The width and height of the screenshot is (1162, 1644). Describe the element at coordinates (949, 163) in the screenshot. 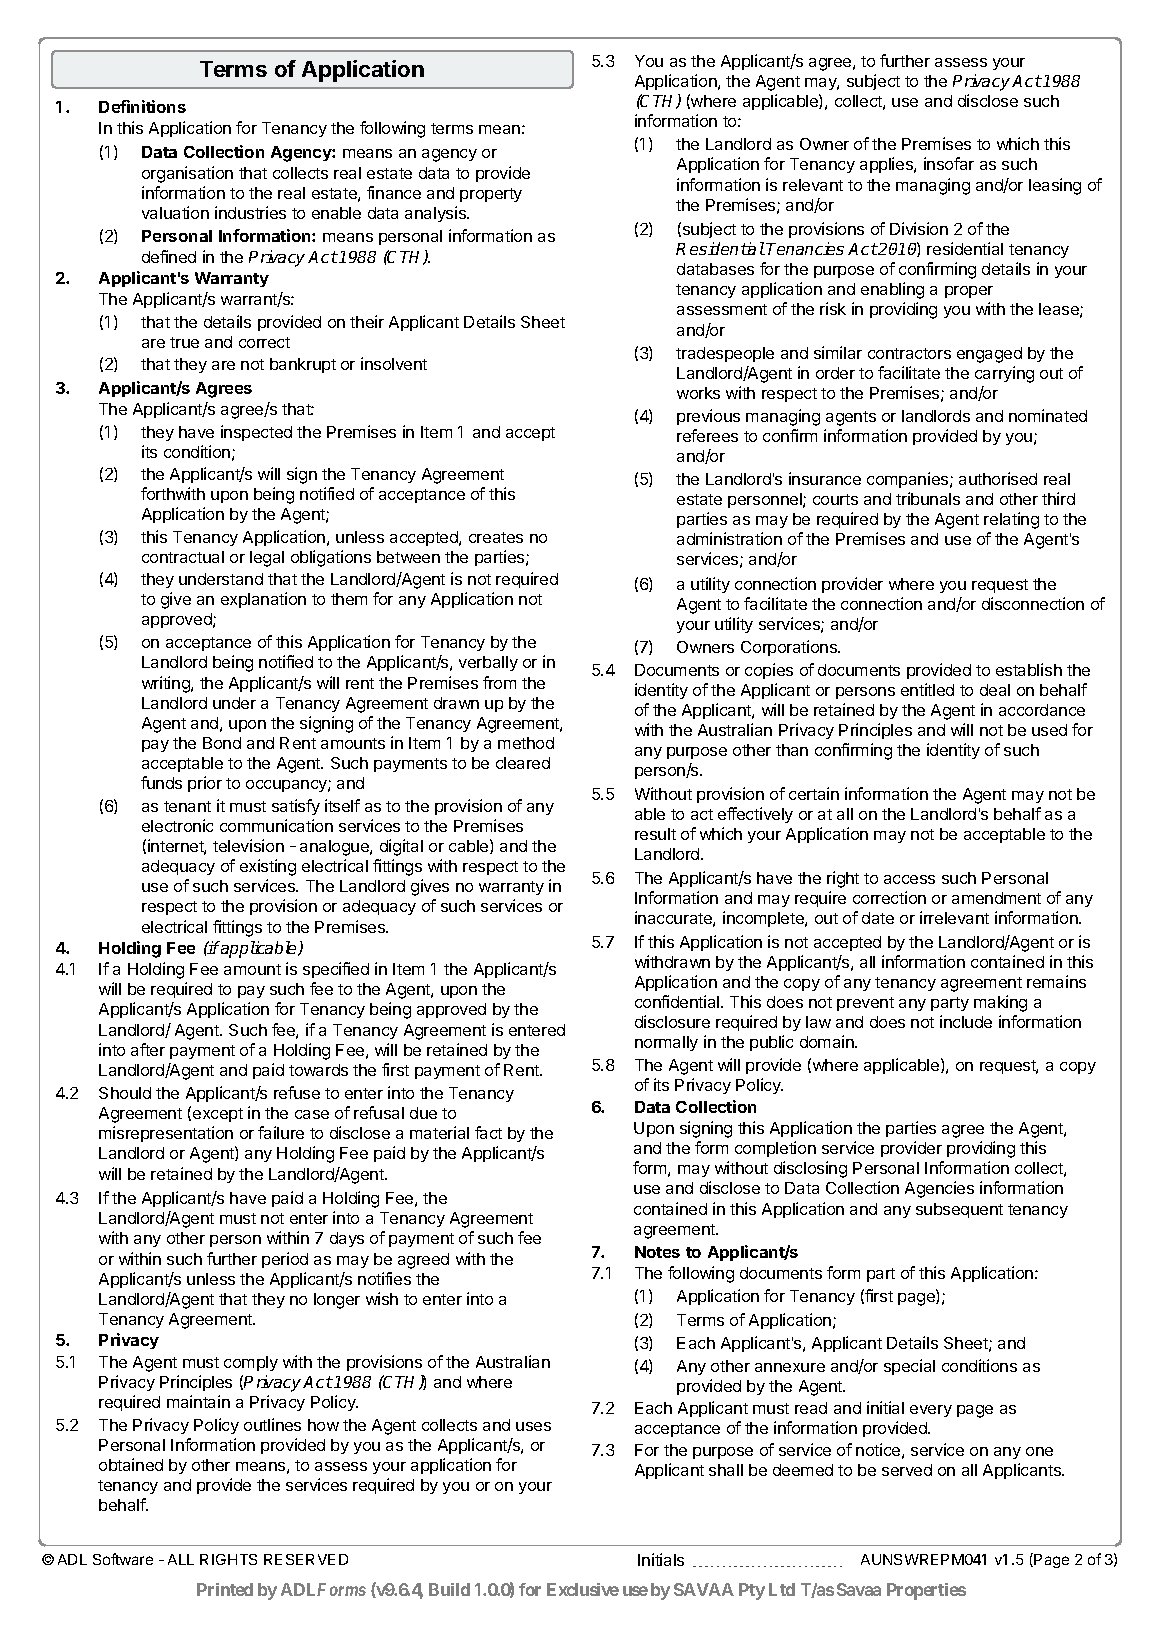

I see `insofar` at that location.
